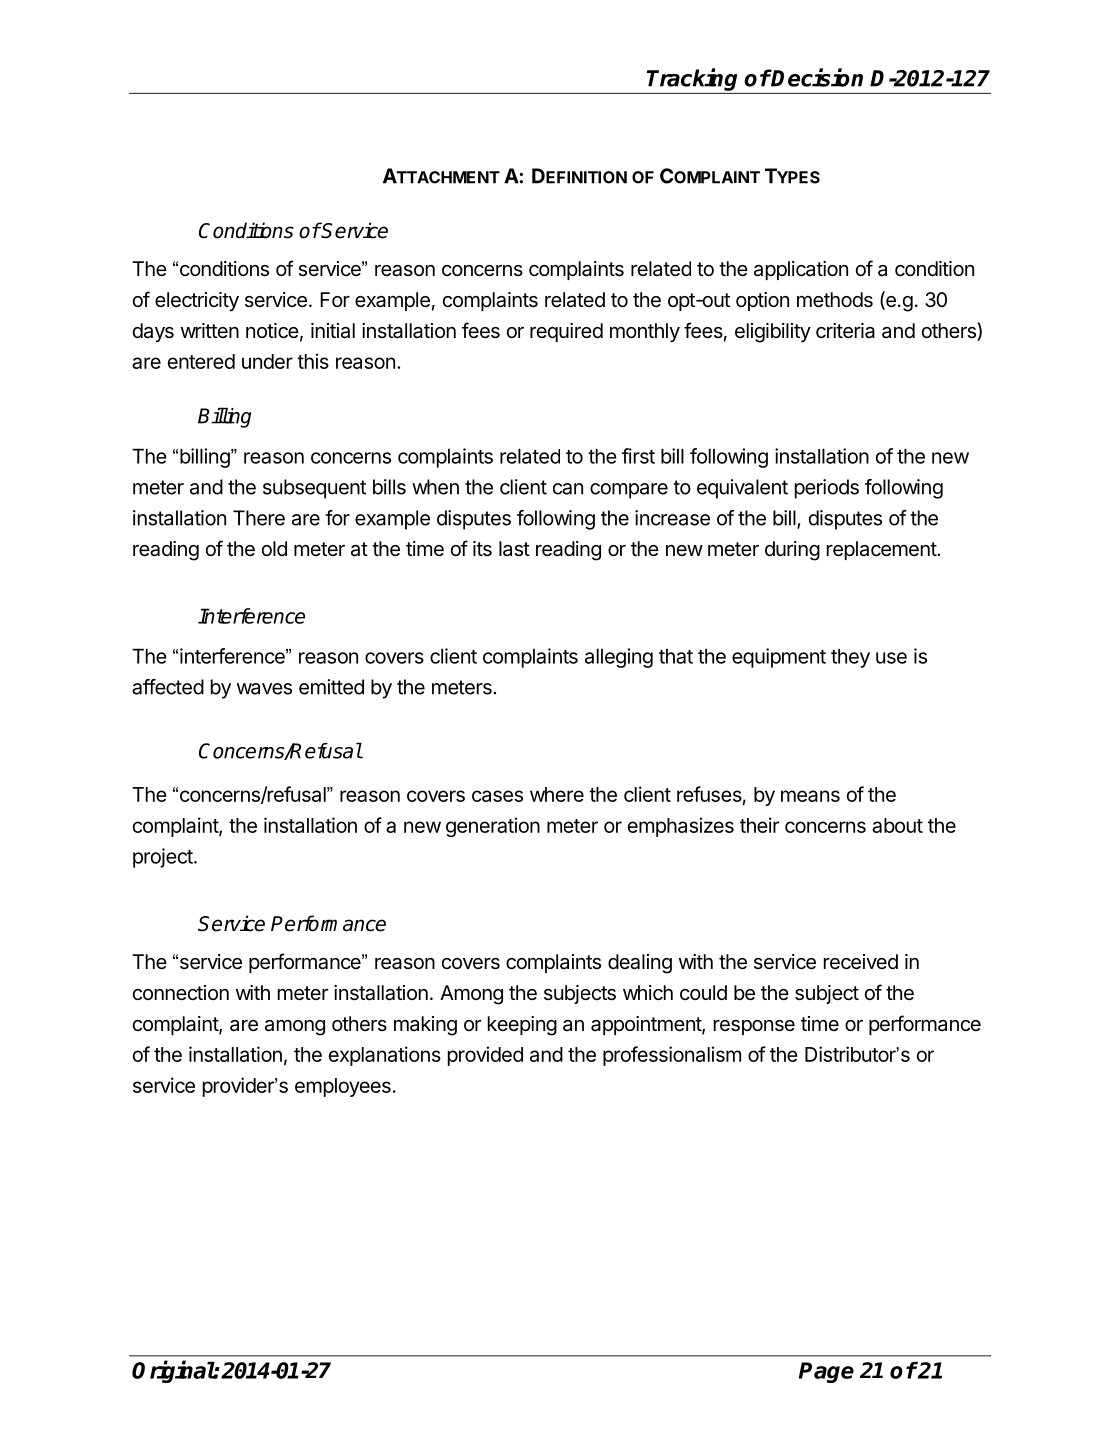 The image size is (1120, 1449). What do you see at coordinates (672, 1056) in the image?
I see `professionalism` at bounding box center [672, 1056].
